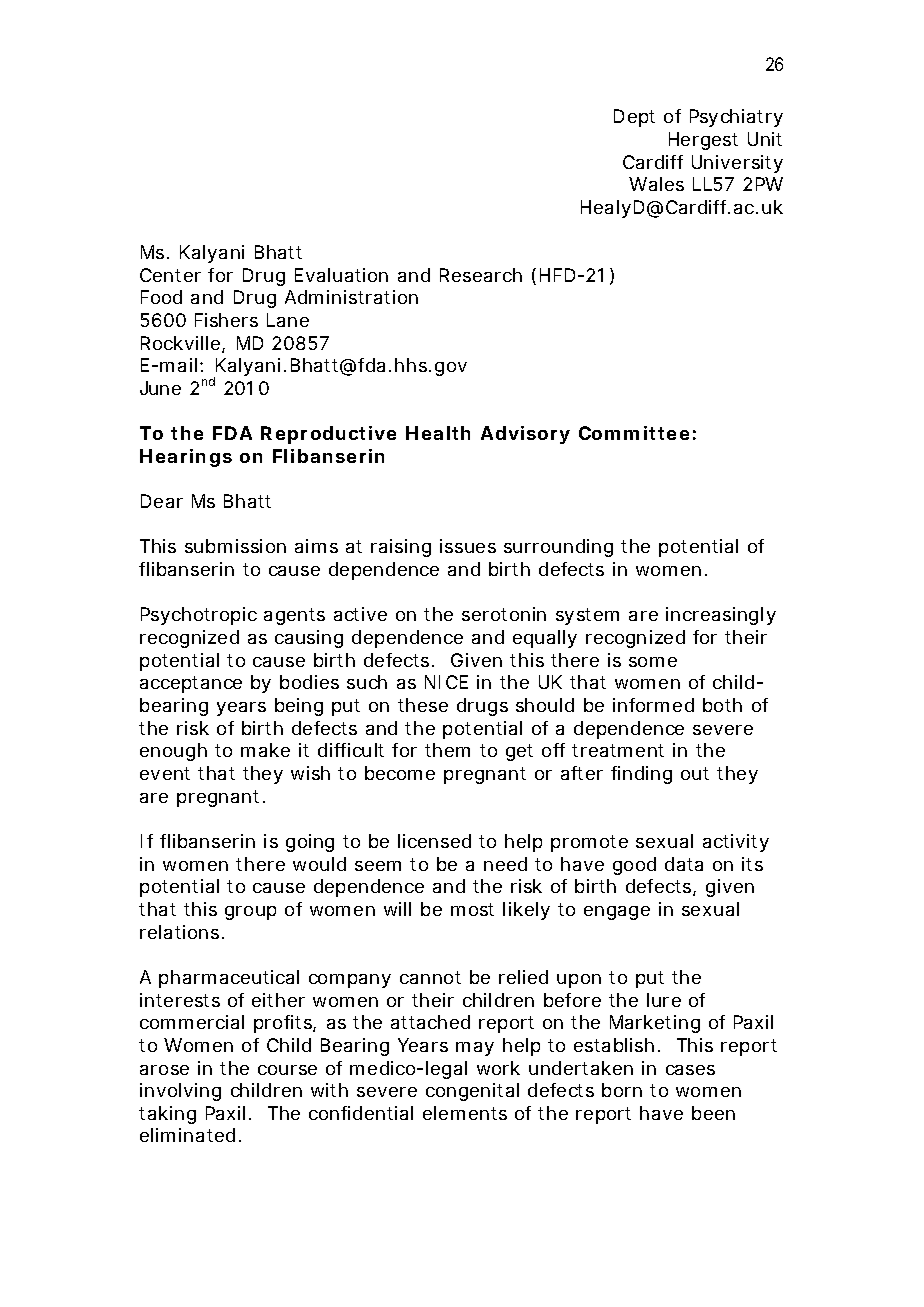 Image resolution: width=924 pixels, height=1307 pixels. What do you see at coordinates (186, 458) in the screenshot?
I see `Hearings` at bounding box center [186, 458].
